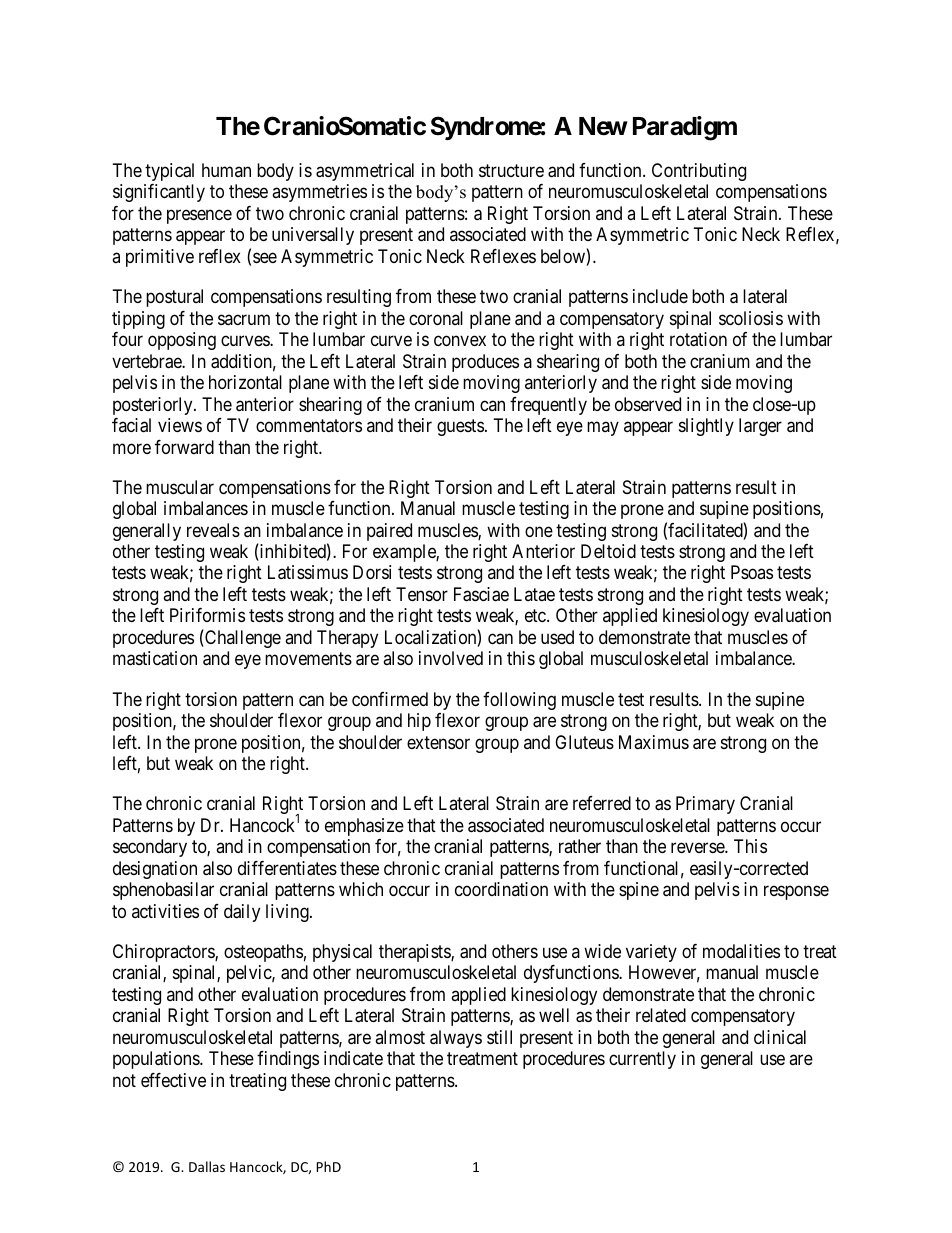 The width and height of the page is (952, 1233). I want to click on convex, so click(460, 341).
